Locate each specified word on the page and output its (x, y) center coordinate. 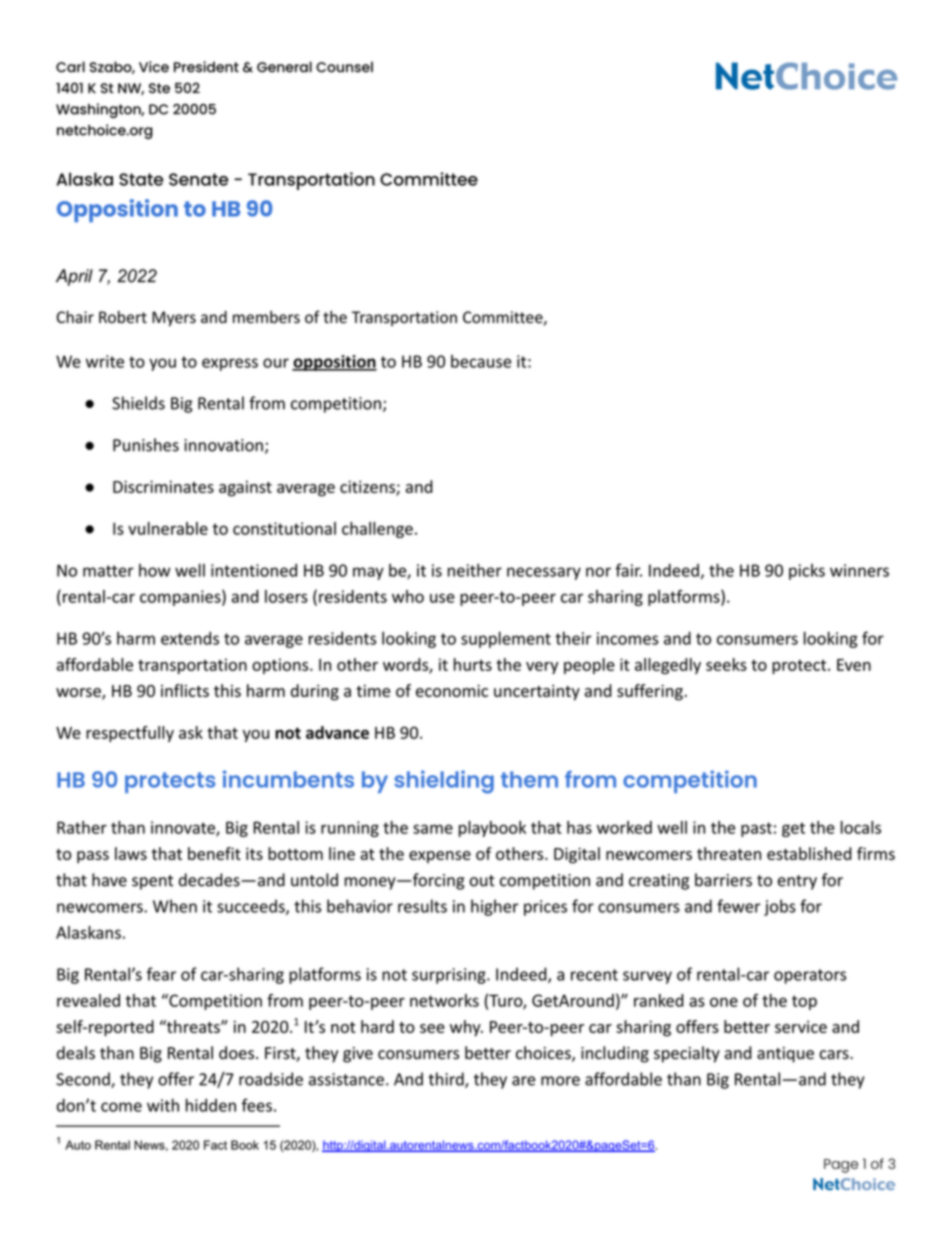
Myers (174, 319)
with (163, 1105)
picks (807, 572)
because (481, 361)
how (154, 570)
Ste (159, 88)
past (756, 829)
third (447, 1080)
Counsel (344, 67)
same (433, 829)
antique (785, 1055)
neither (475, 570)
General (284, 67)
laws (131, 853)
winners (859, 570)
